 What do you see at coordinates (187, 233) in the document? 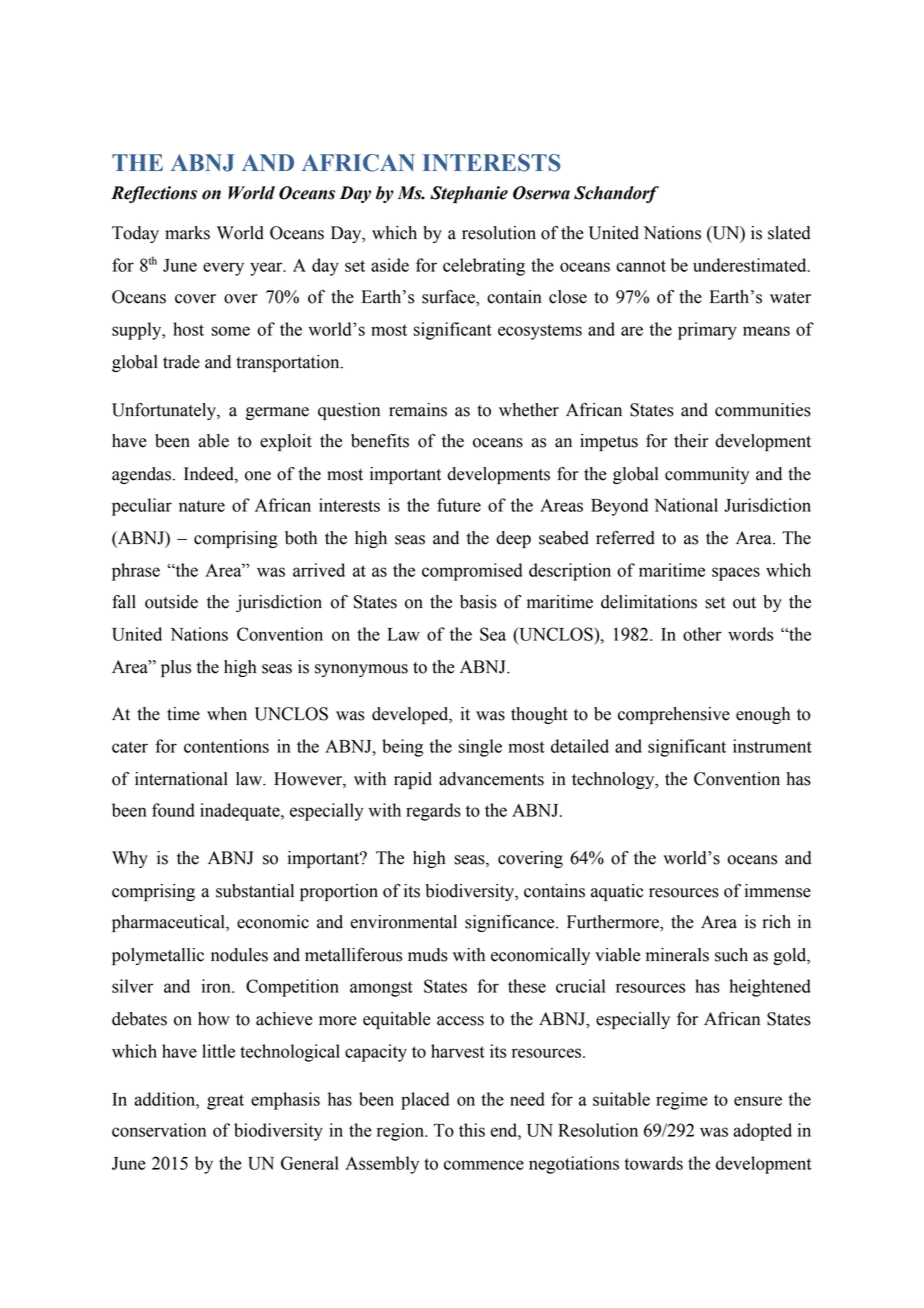
I see `marks` at bounding box center [187, 233].
